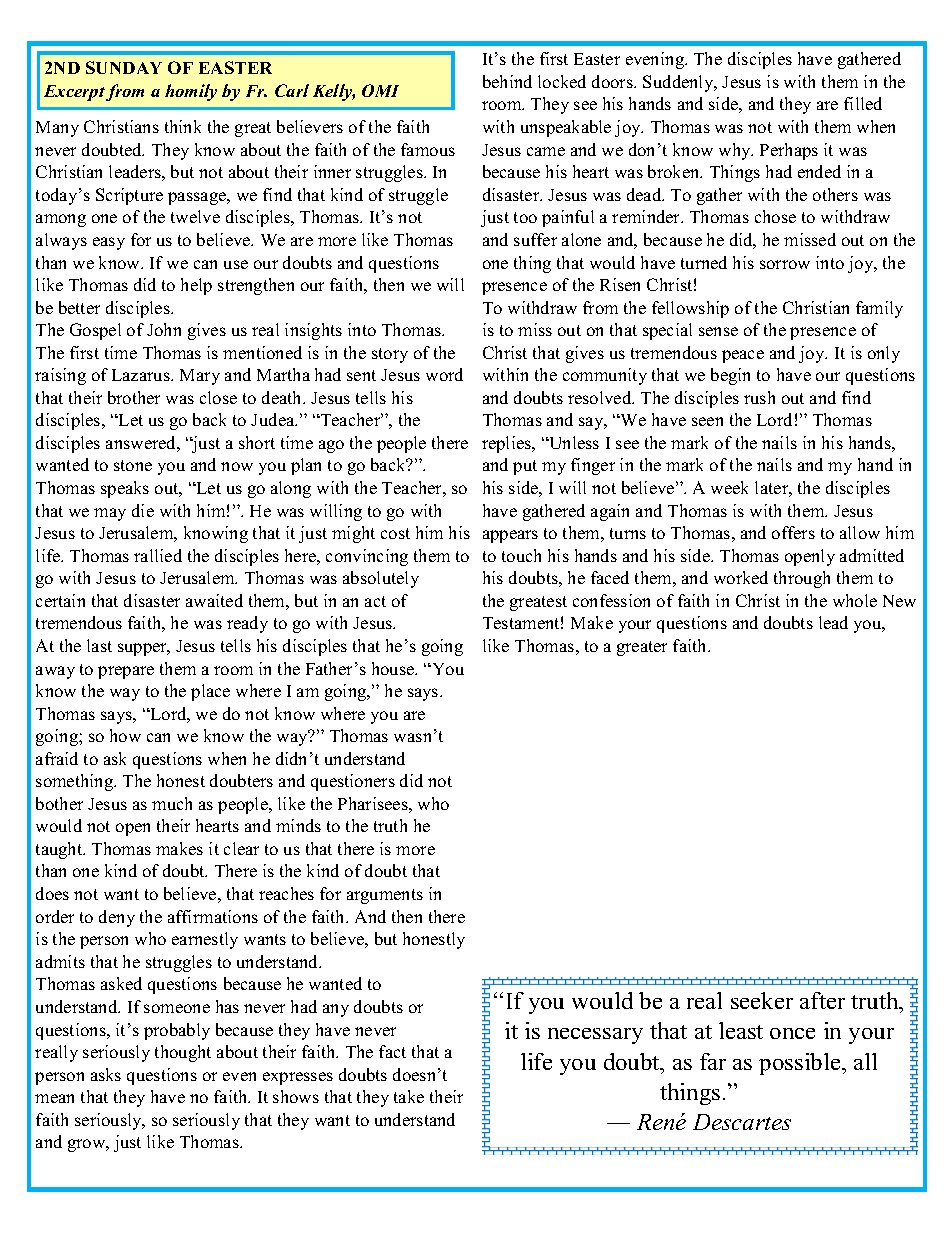 The width and height of the document is (952, 1233). What do you see at coordinates (191, 92) in the document?
I see `homily` at bounding box center [191, 92].
